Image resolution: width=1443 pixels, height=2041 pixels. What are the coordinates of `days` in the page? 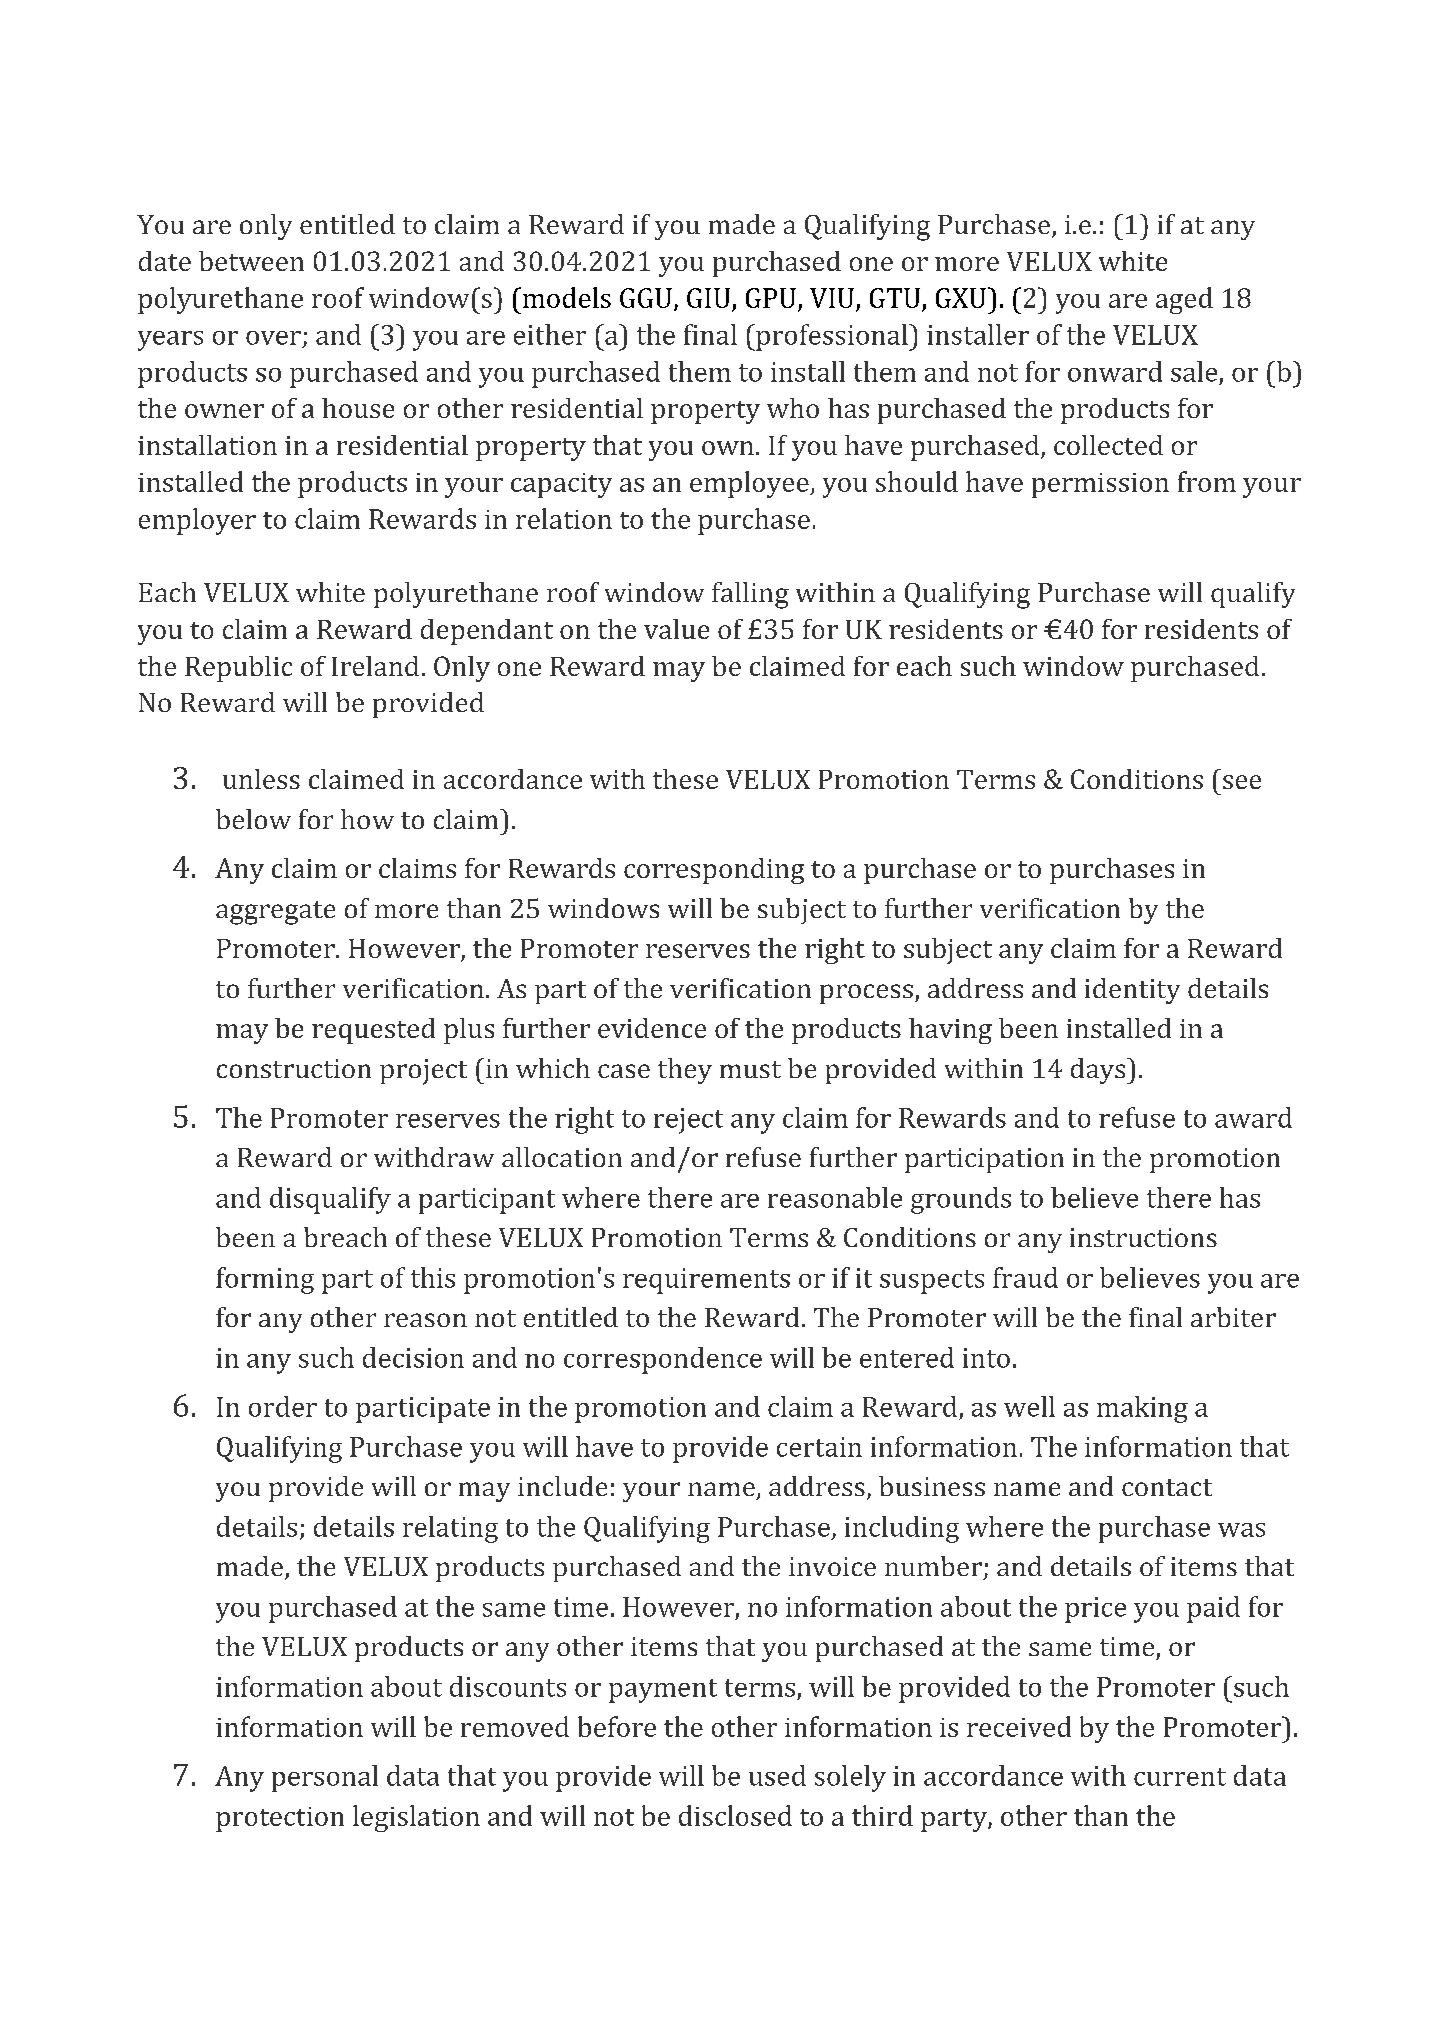 It's located at (1099, 1071).
